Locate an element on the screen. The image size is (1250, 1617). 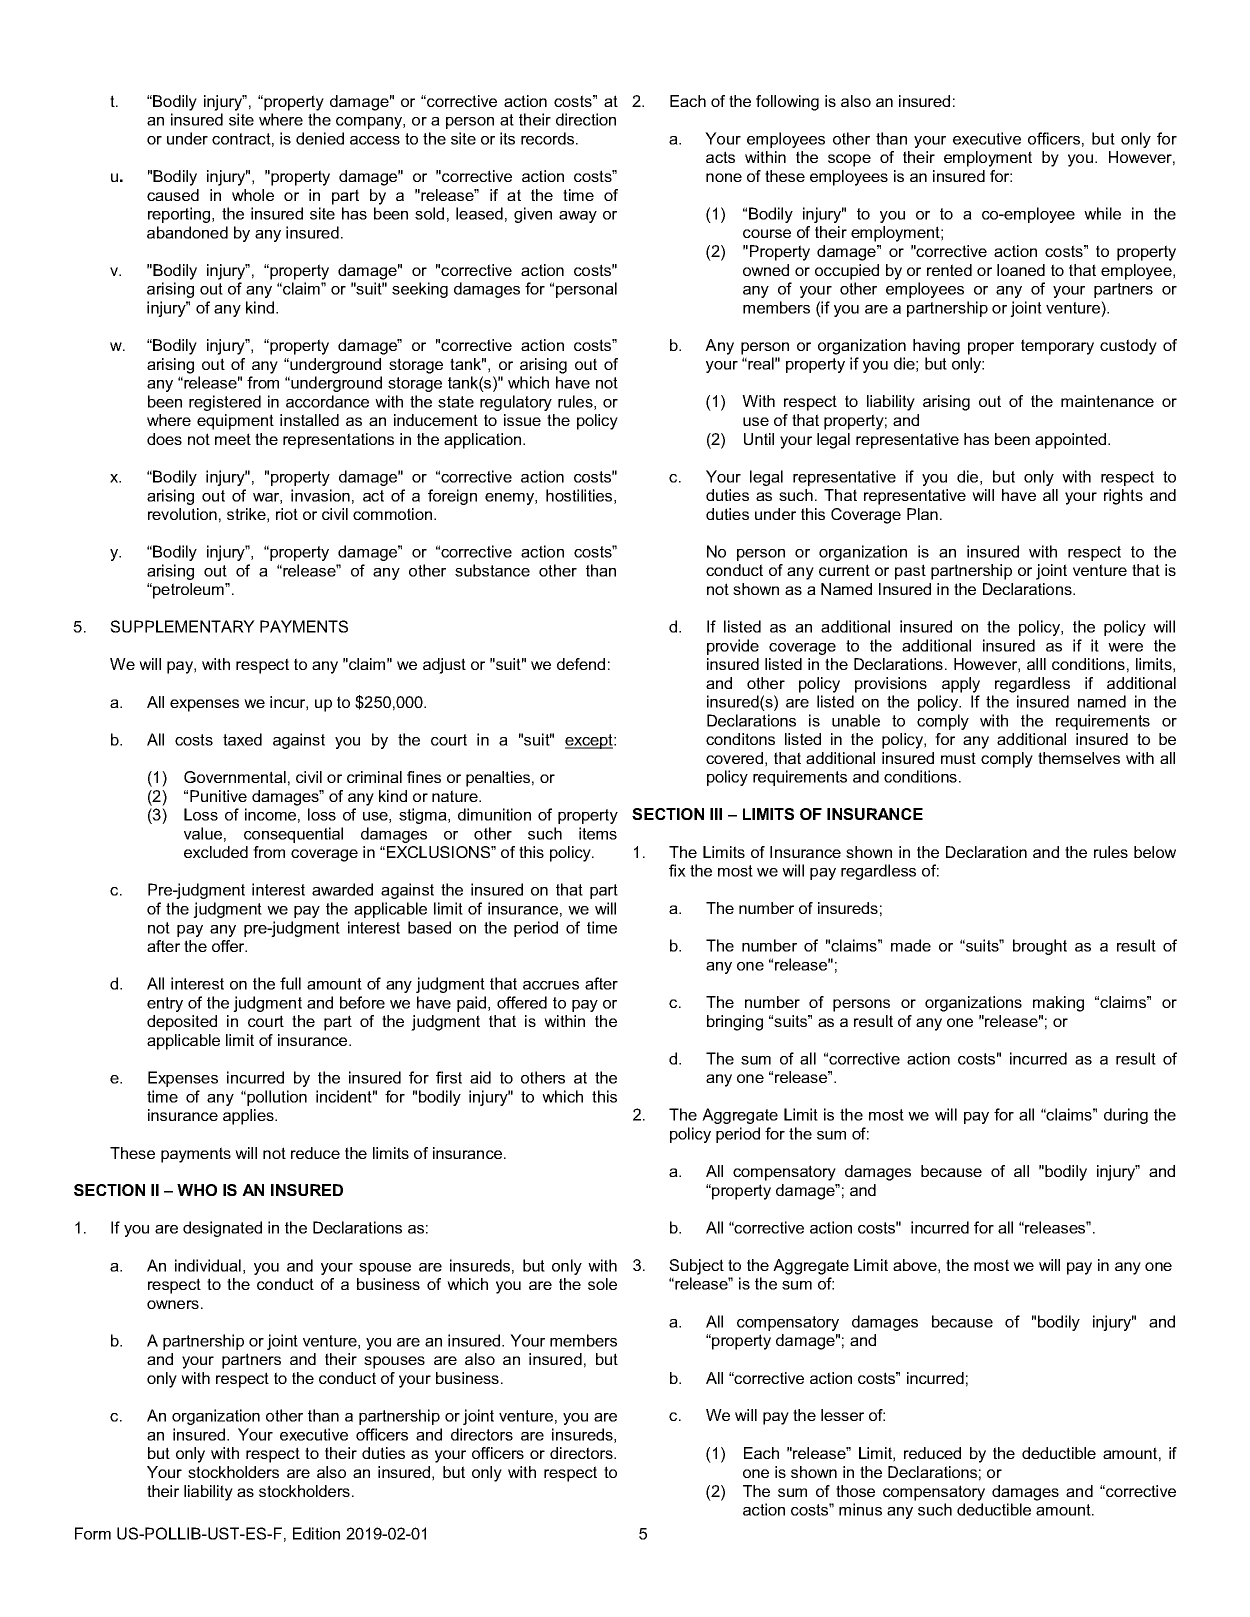
during is located at coordinates (1126, 1116).
